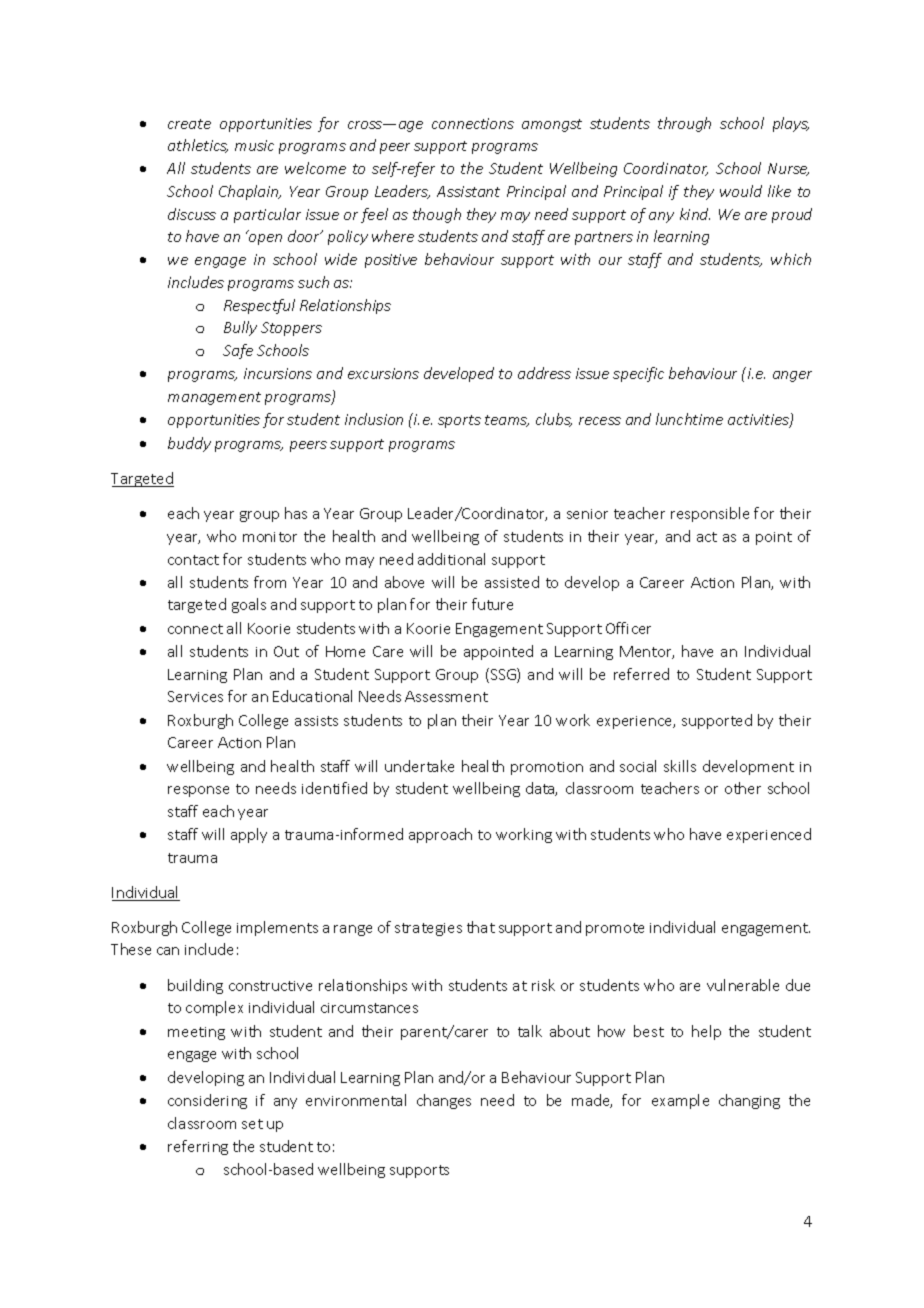 The height and width of the screenshot is (1308, 924). I want to click on changing, so click(749, 1101).
